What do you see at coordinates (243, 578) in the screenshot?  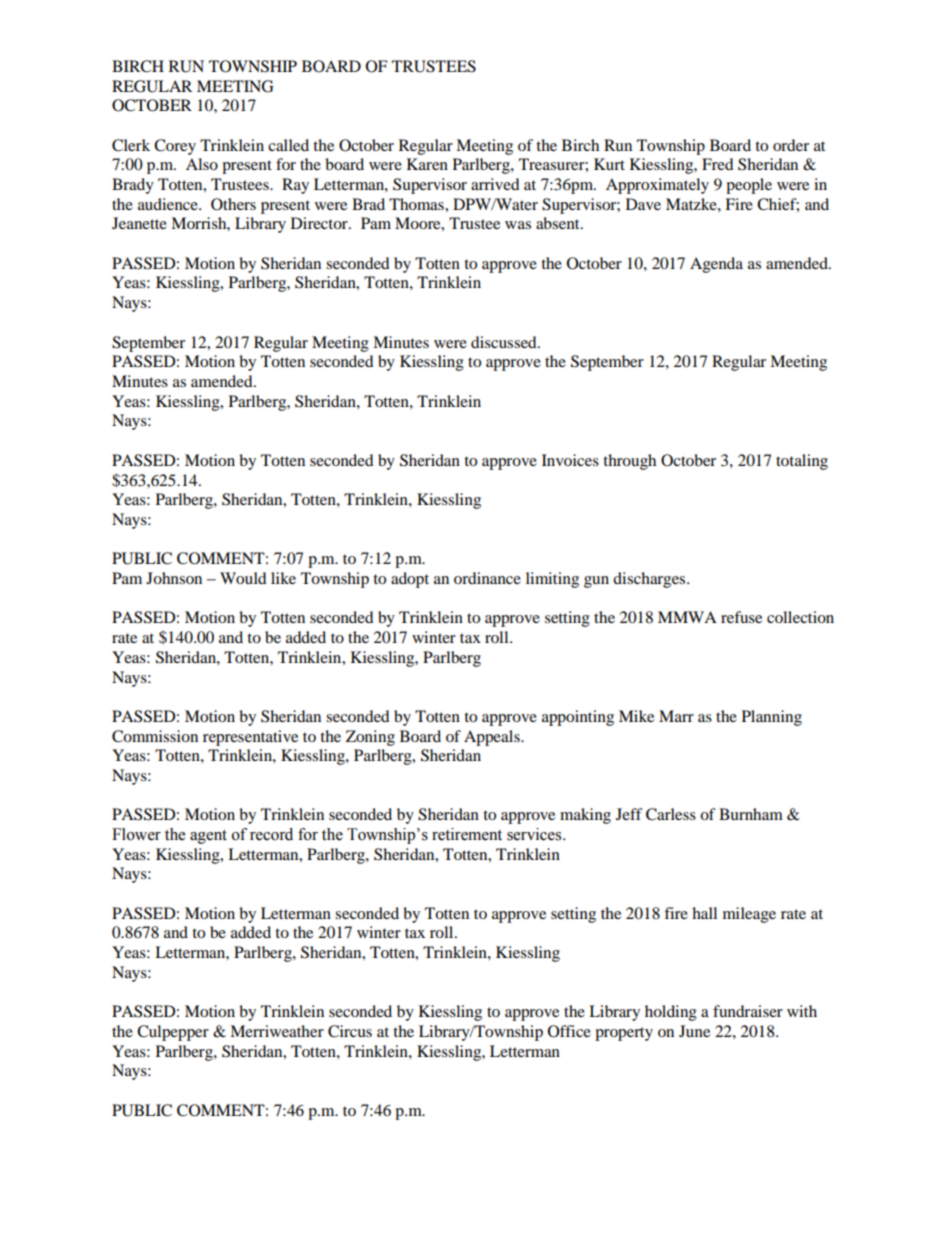 I see `Would` at bounding box center [243, 578].
